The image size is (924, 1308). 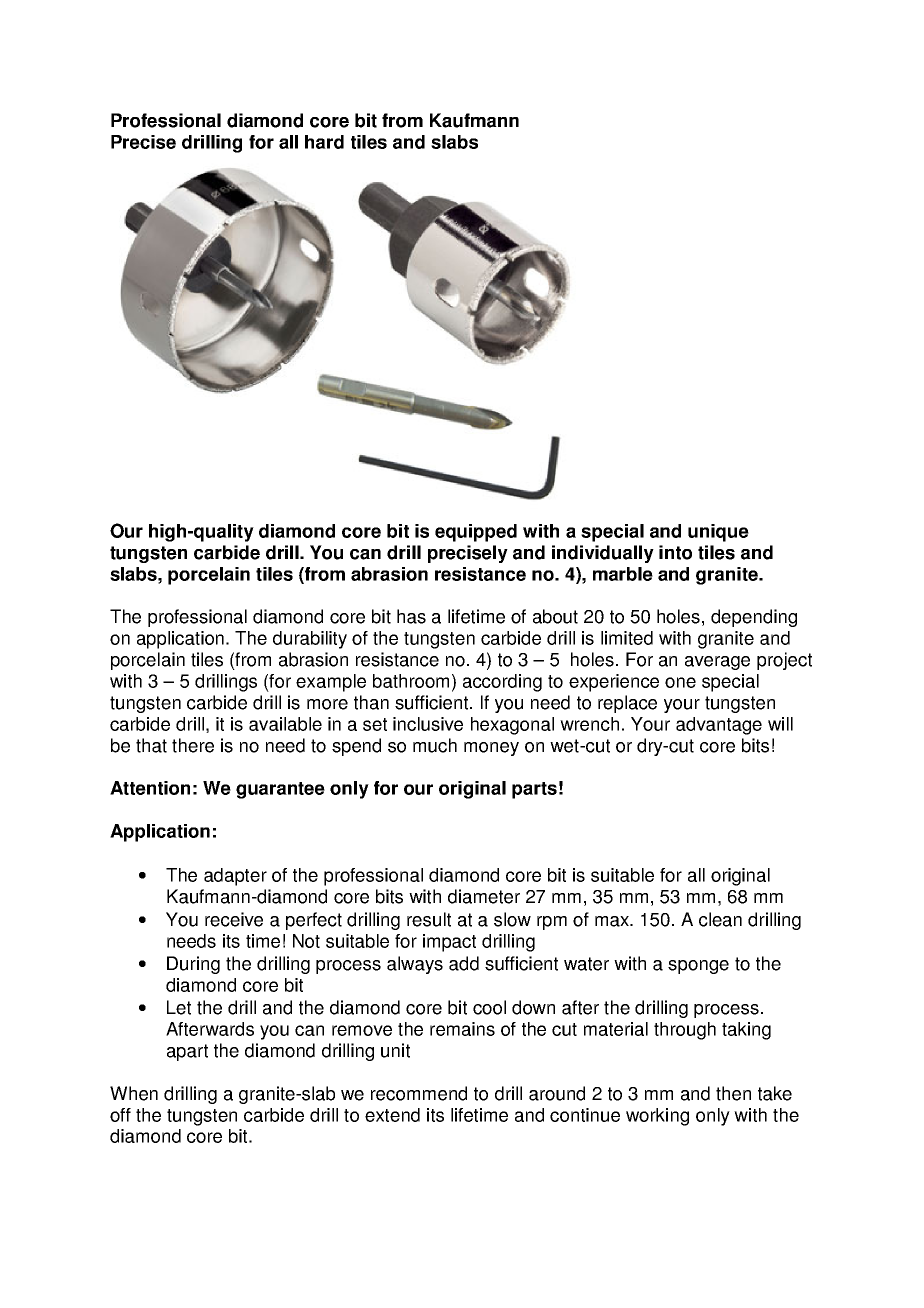 I want to click on unique, so click(x=718, y=533).
